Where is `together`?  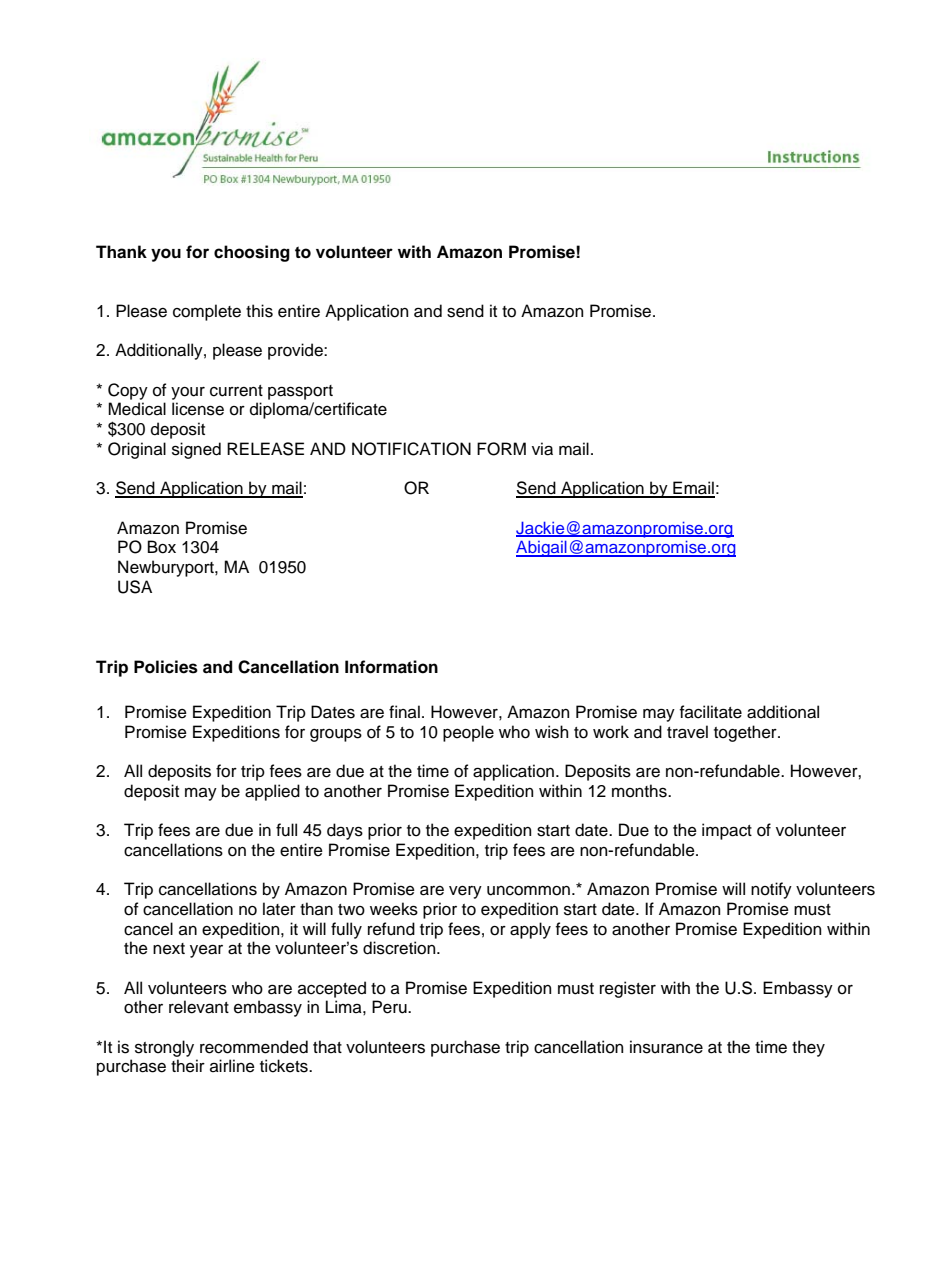
together is located at coordinates (746, 733).
